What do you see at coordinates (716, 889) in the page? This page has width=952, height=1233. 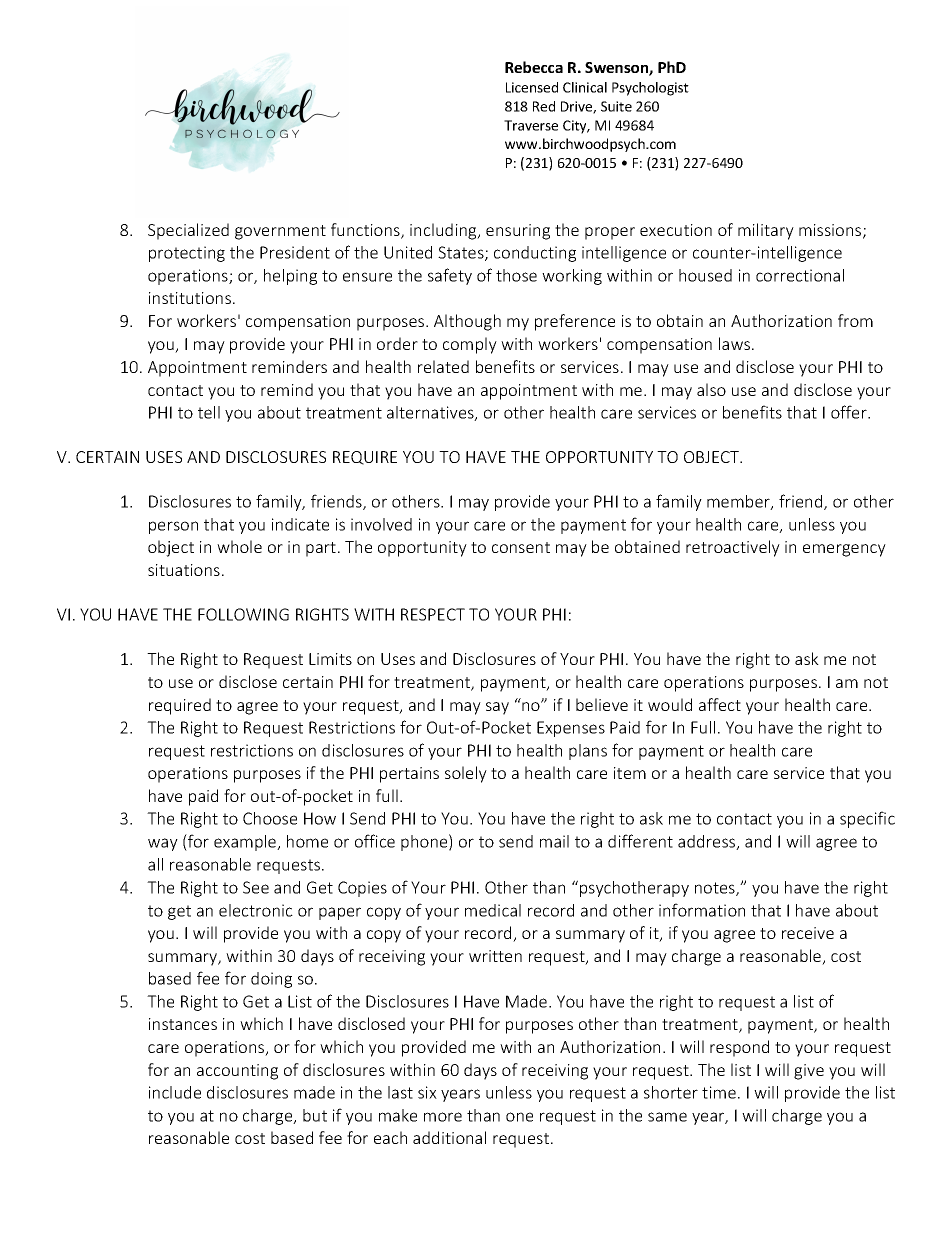 I see `notes` at bounding box center [716, 889].
